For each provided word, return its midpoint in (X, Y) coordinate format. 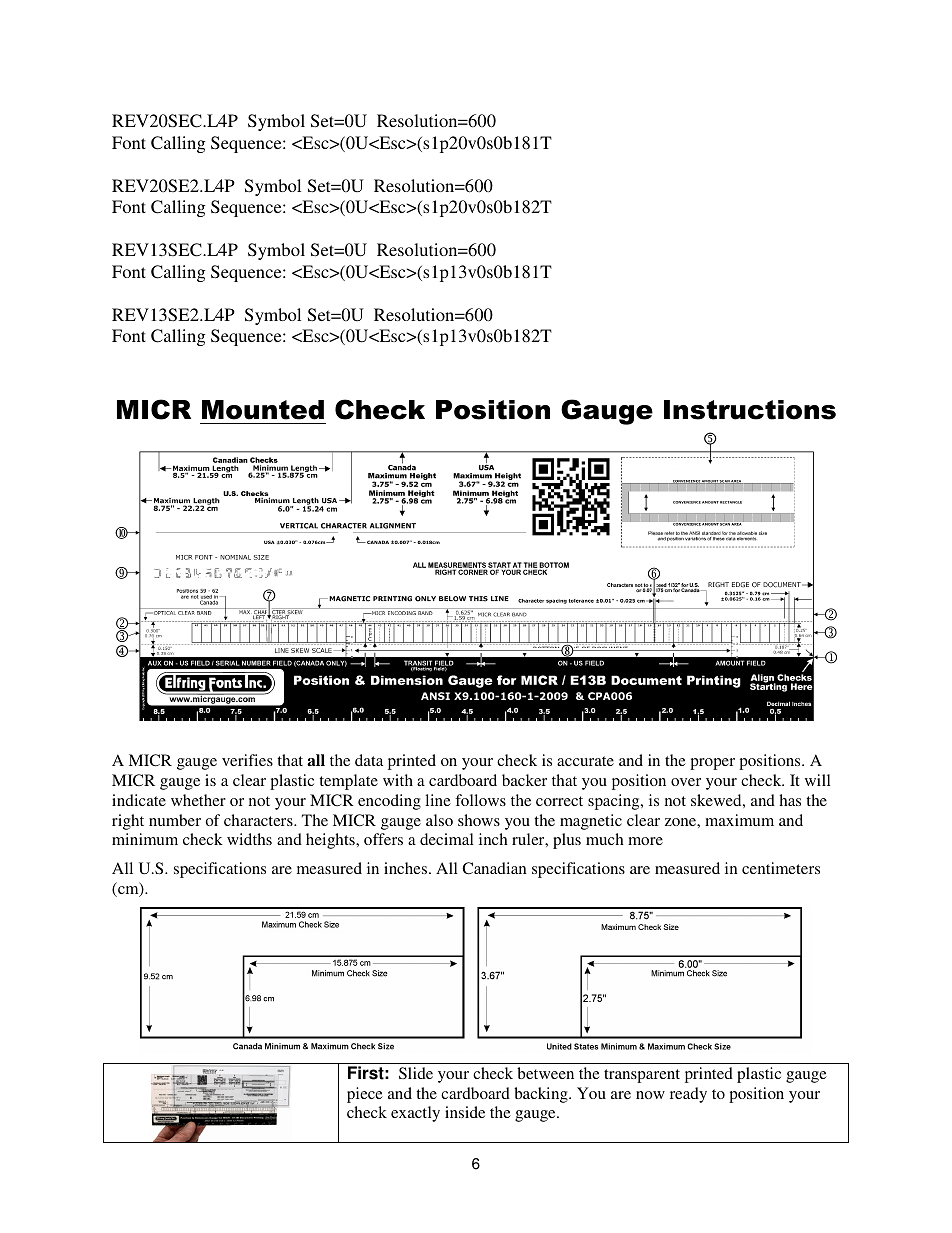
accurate (585, 761)
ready (688, 1095)
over (686, 782)
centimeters (781, 868)
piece (365, 1095)
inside (465, 1112)
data (369, 760)
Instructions (750, 410)
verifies (247, 760)
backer (524, 780)
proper (712, 764)
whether (198, 800)
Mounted (263, 410)
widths (249, 839)
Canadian (494, 868)
